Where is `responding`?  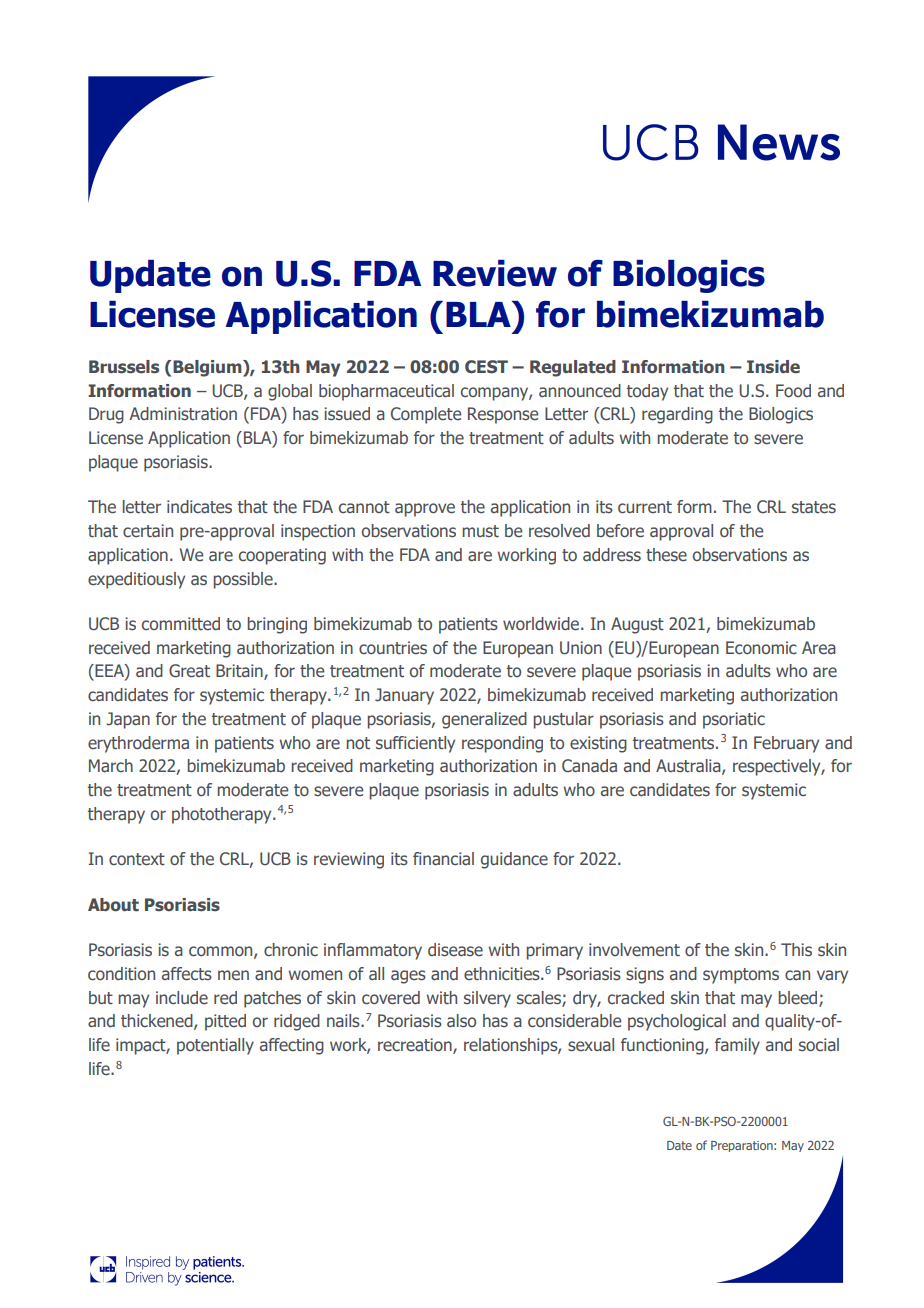 responding is located at coordinates (502, 744).
